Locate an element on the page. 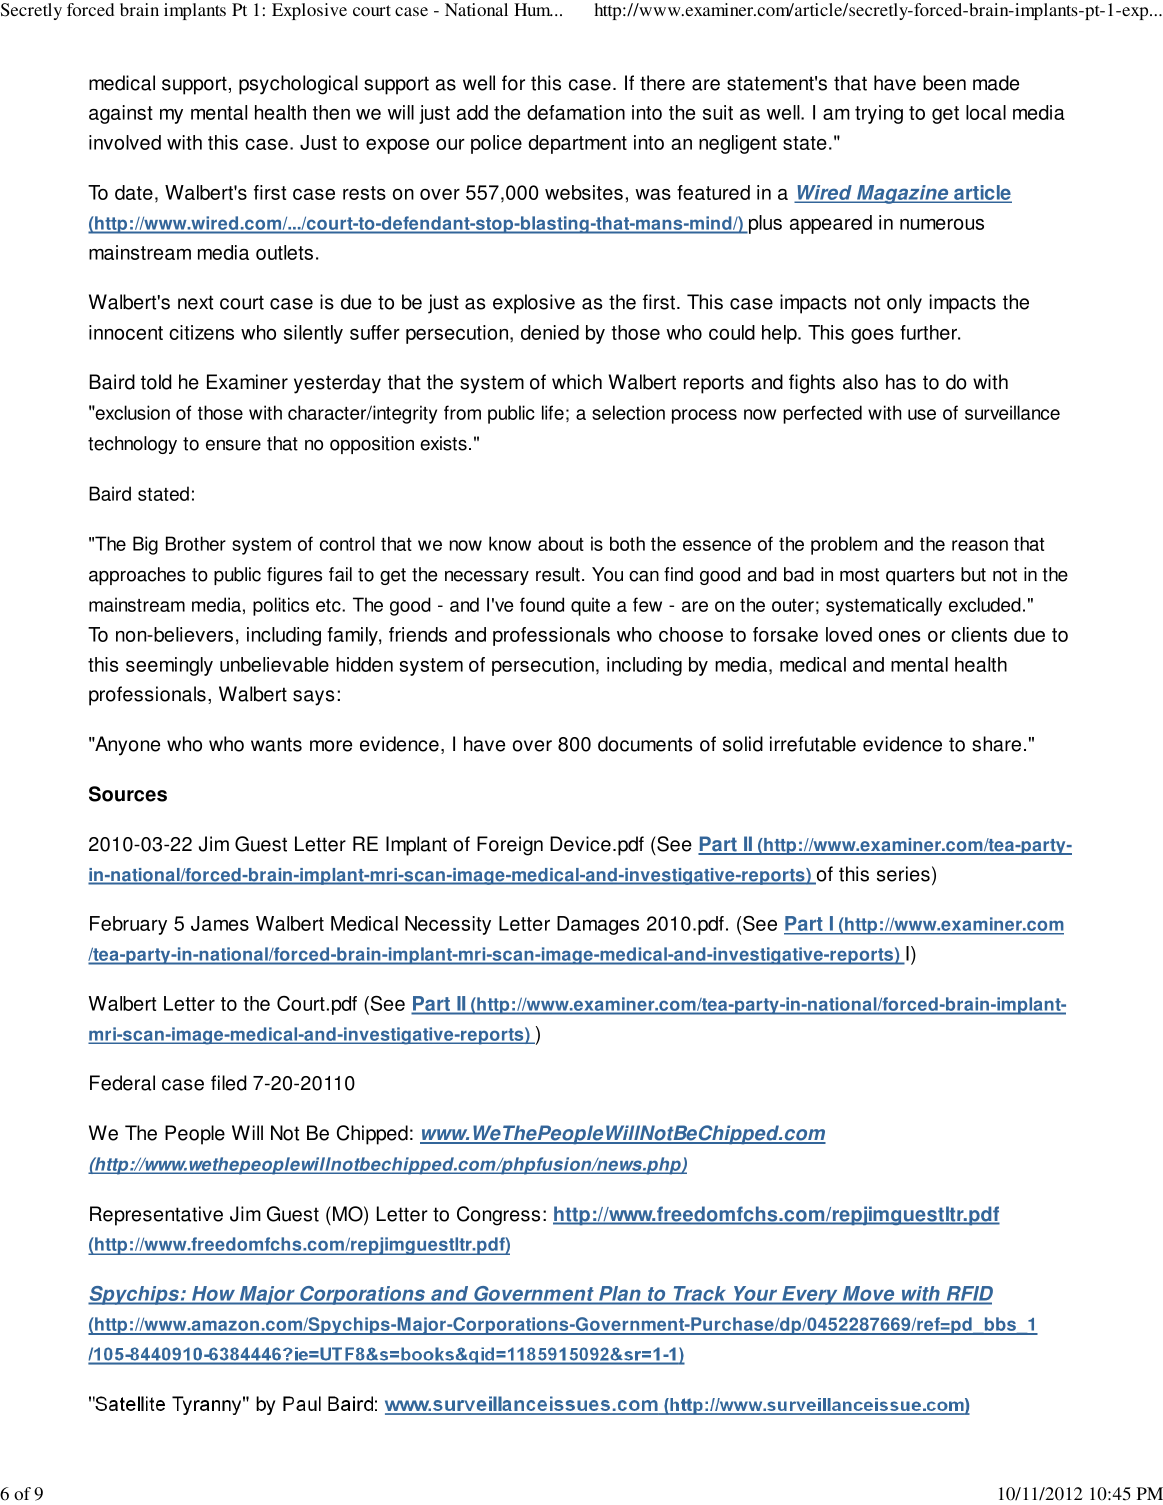  wants is located at coordinates (276, 744).
